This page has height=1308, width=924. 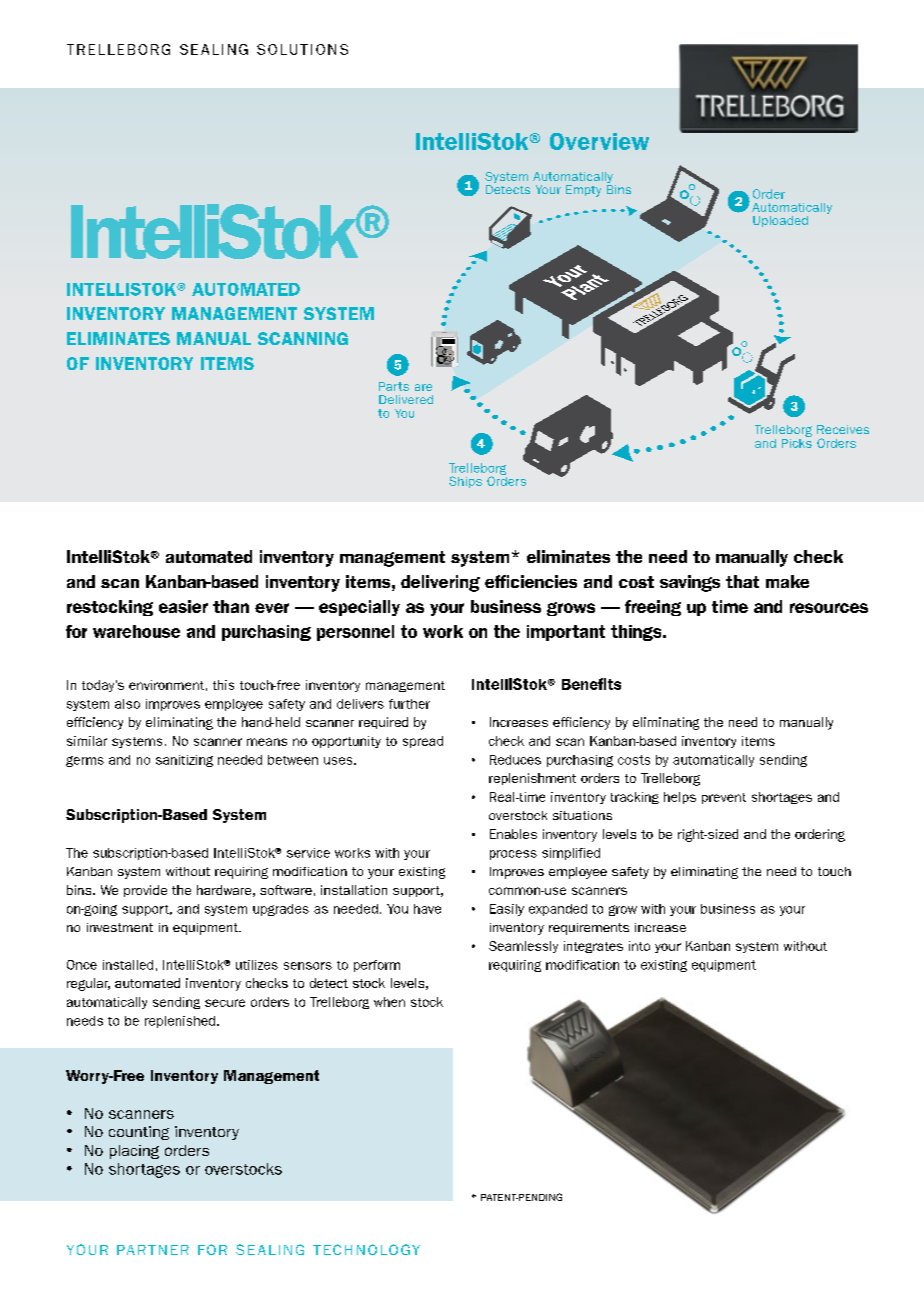 What do you see at coordinates (797, 442) in the page?
I see `Picks` at bounding box center [797, 442].
